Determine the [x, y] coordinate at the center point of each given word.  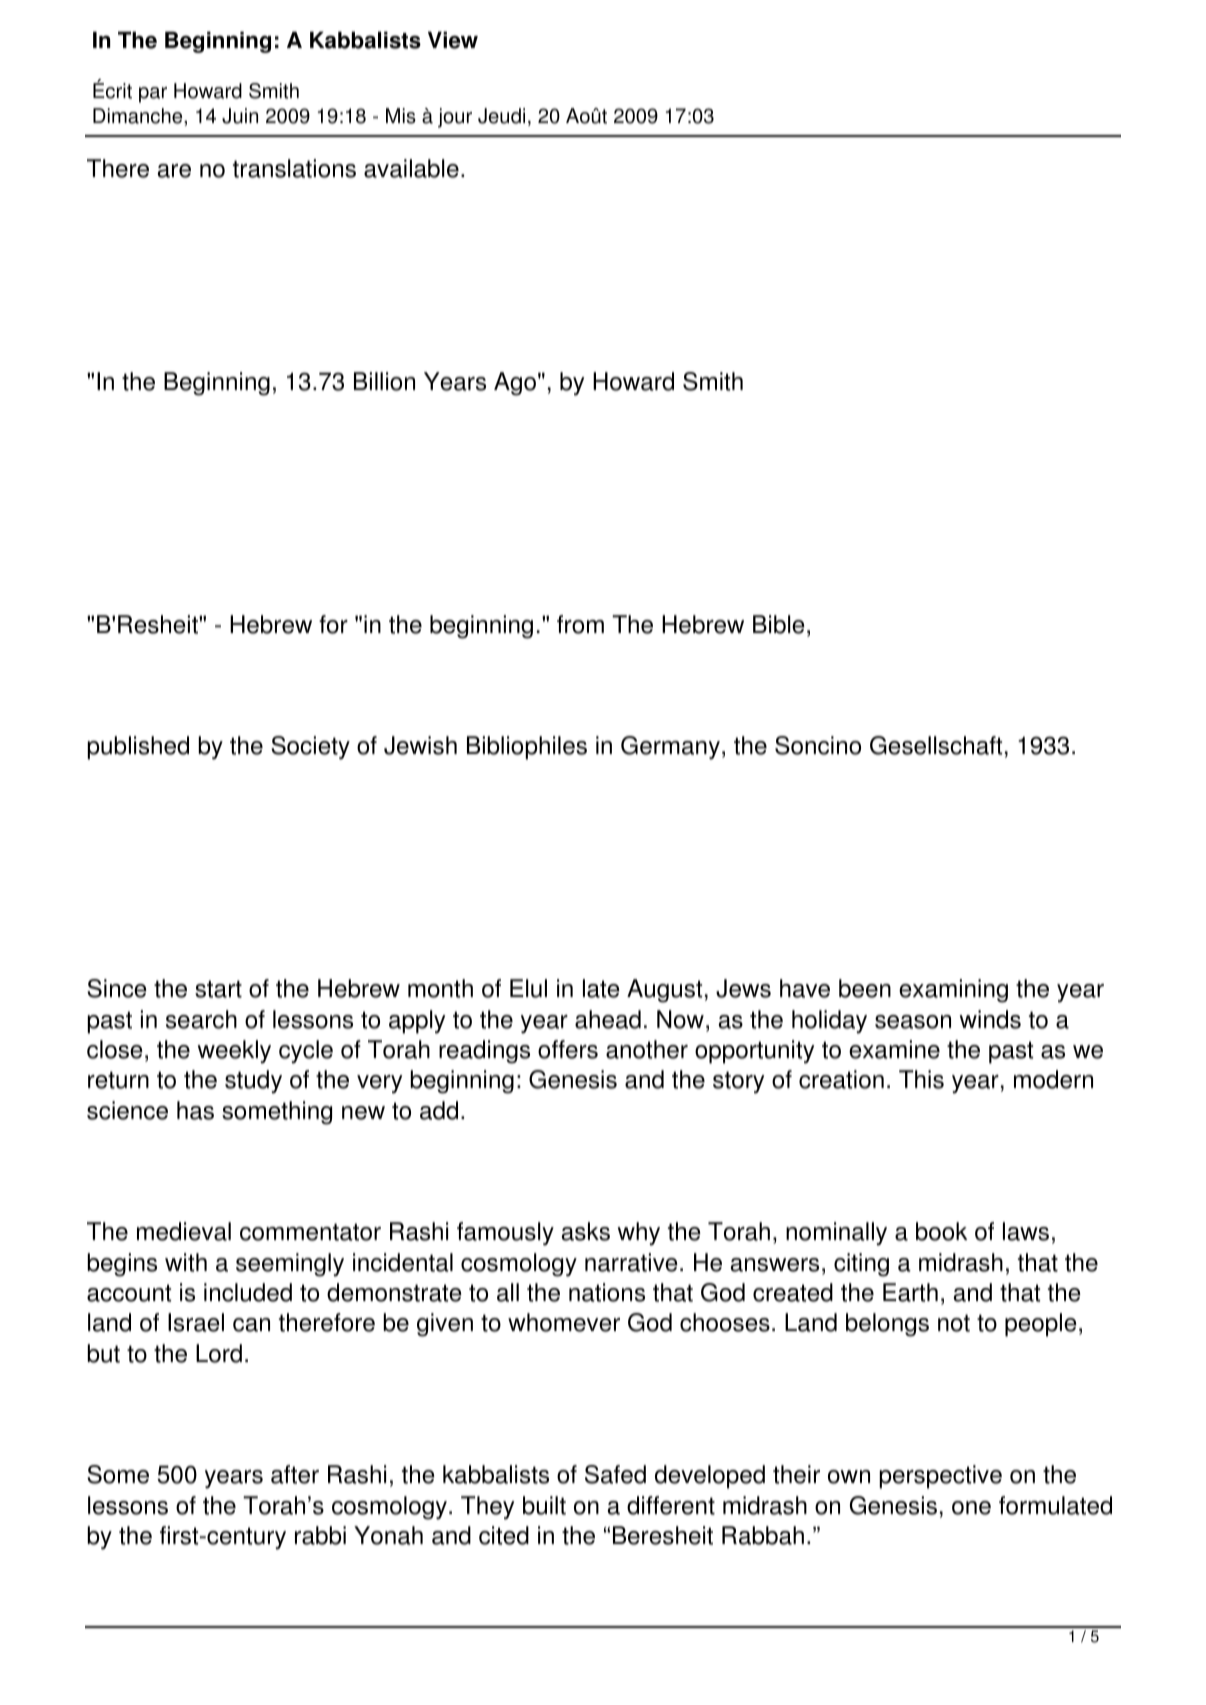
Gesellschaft [936, 745]
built [544, 1505]
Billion [384, 381]
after [295, 1474]
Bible [779, 624]
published [138, 748]
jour [455, 118]
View [453, 40]
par [153, 95]
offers [568, 1049]
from [580, 624]
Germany [670, 748]
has [195, 1110]
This [921, 1079]
